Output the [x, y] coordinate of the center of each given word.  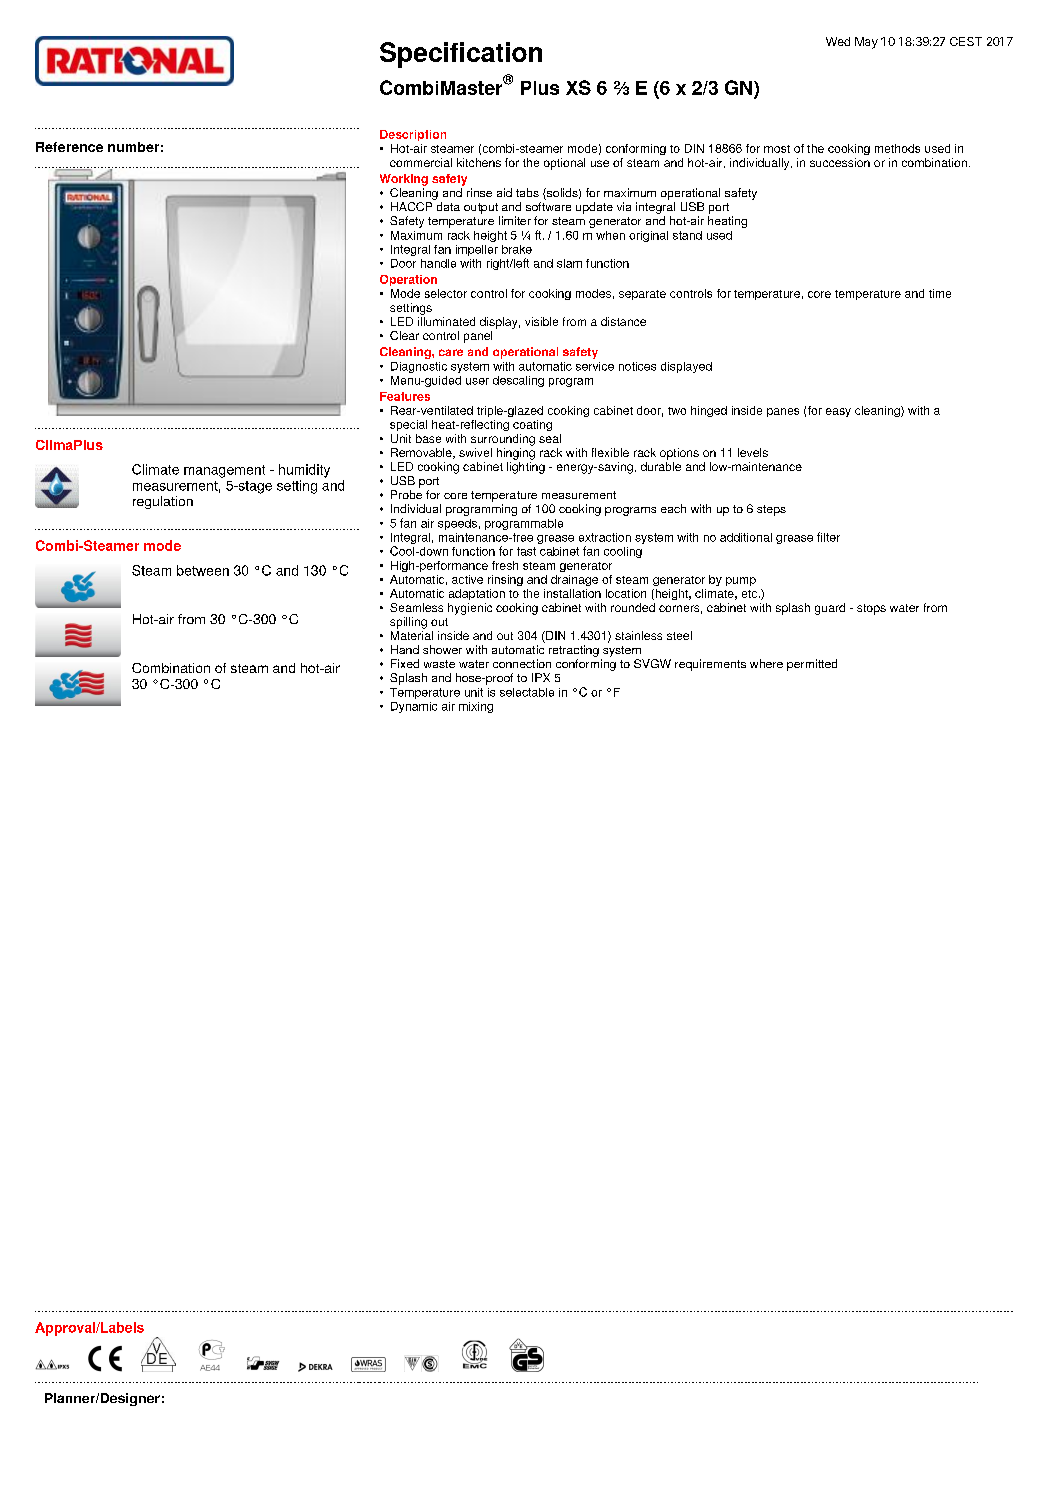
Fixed [405, 663]
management [224, 471]
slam [569, 263]
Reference [69, 147]
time [940, 293]
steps [771, 510]
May [866, 43]
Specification [461, 55]
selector [446, 293]
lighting [526, 466]
